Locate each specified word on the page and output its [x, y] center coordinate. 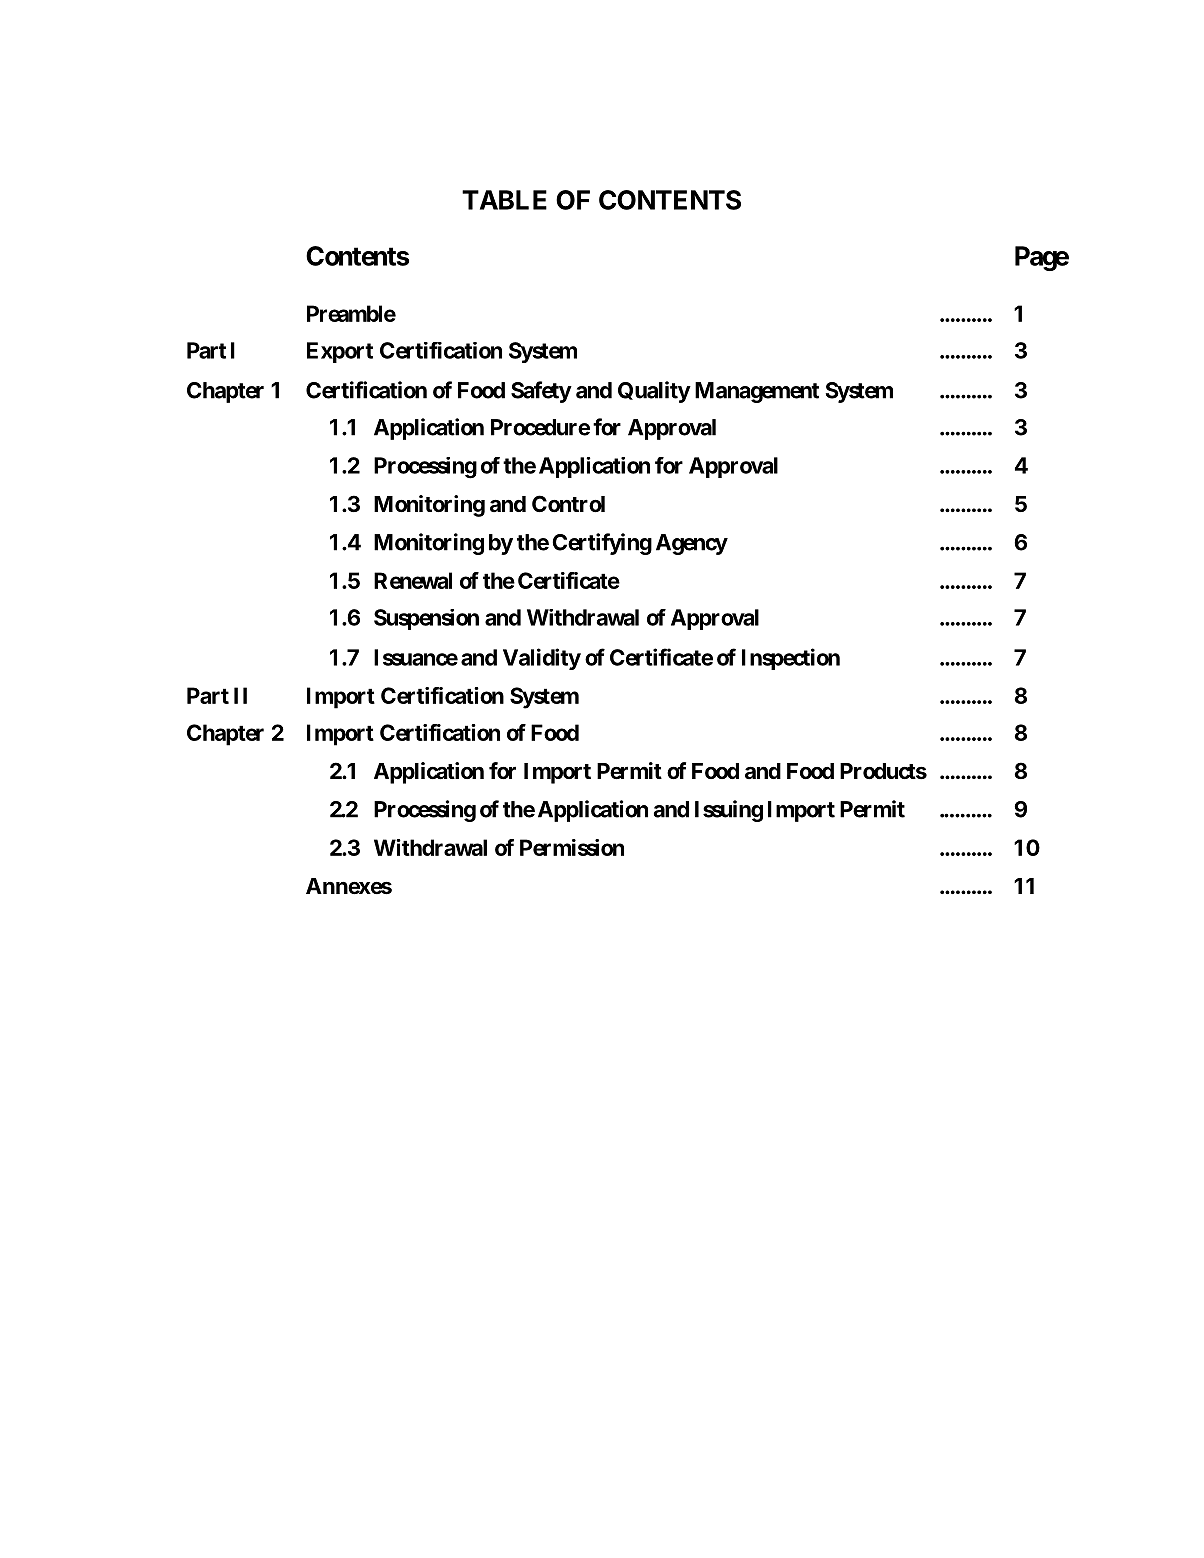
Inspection [791, 659]
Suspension [426, 619]
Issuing [729, 811]
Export [340, 352]
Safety [541, 392]
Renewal [413, 580]
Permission [572, 847]
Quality [654, 392]
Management [757, 392]
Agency [692, 544]
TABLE [504, 200]
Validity [542, 659]
